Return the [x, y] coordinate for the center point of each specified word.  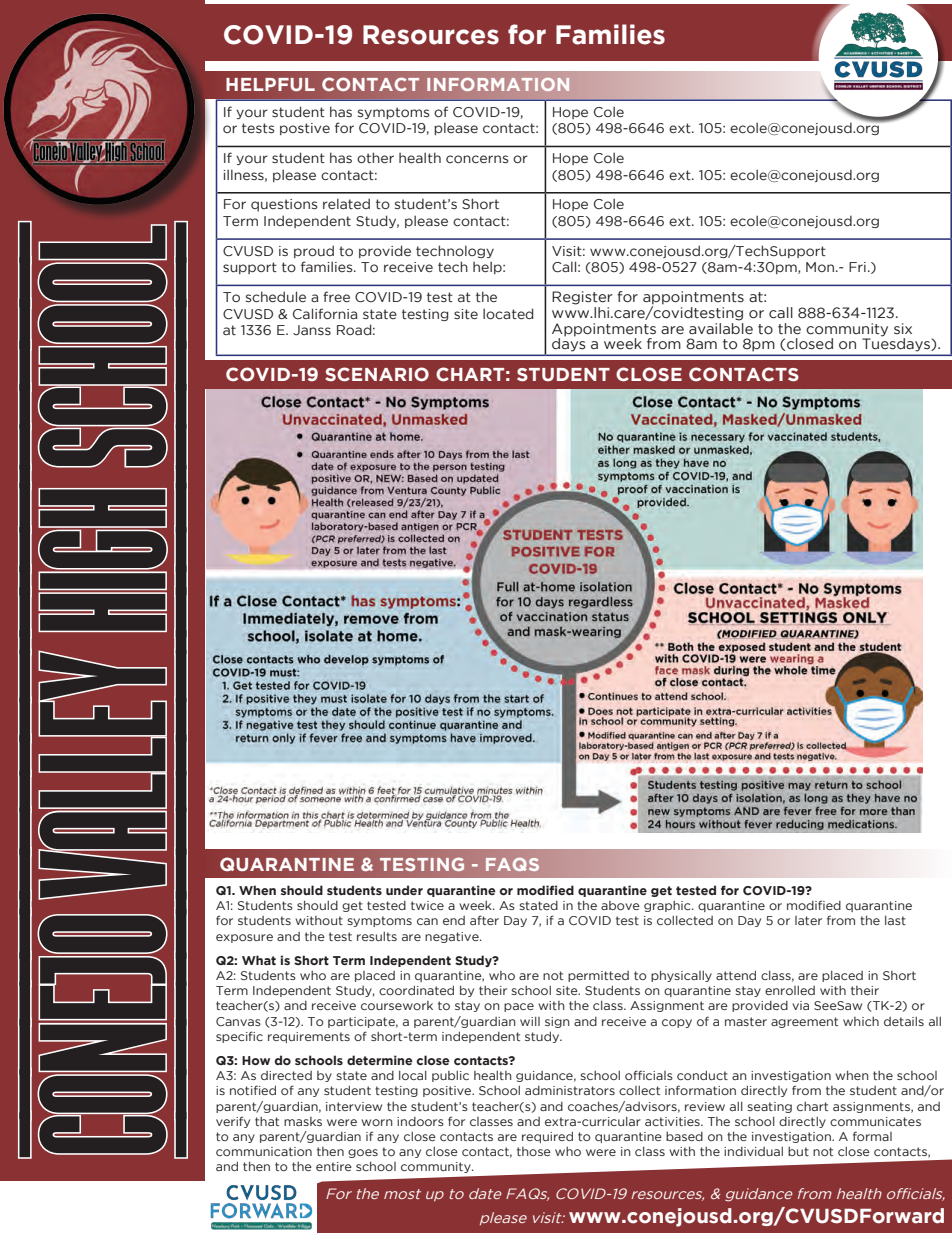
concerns [477, 159]
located [508, 314]
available [721, 327]
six [903, 329]
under [404, 890]
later [808, 920]
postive [305, 129]
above [620, 905]
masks [303, 1121]
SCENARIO [377, 374]
